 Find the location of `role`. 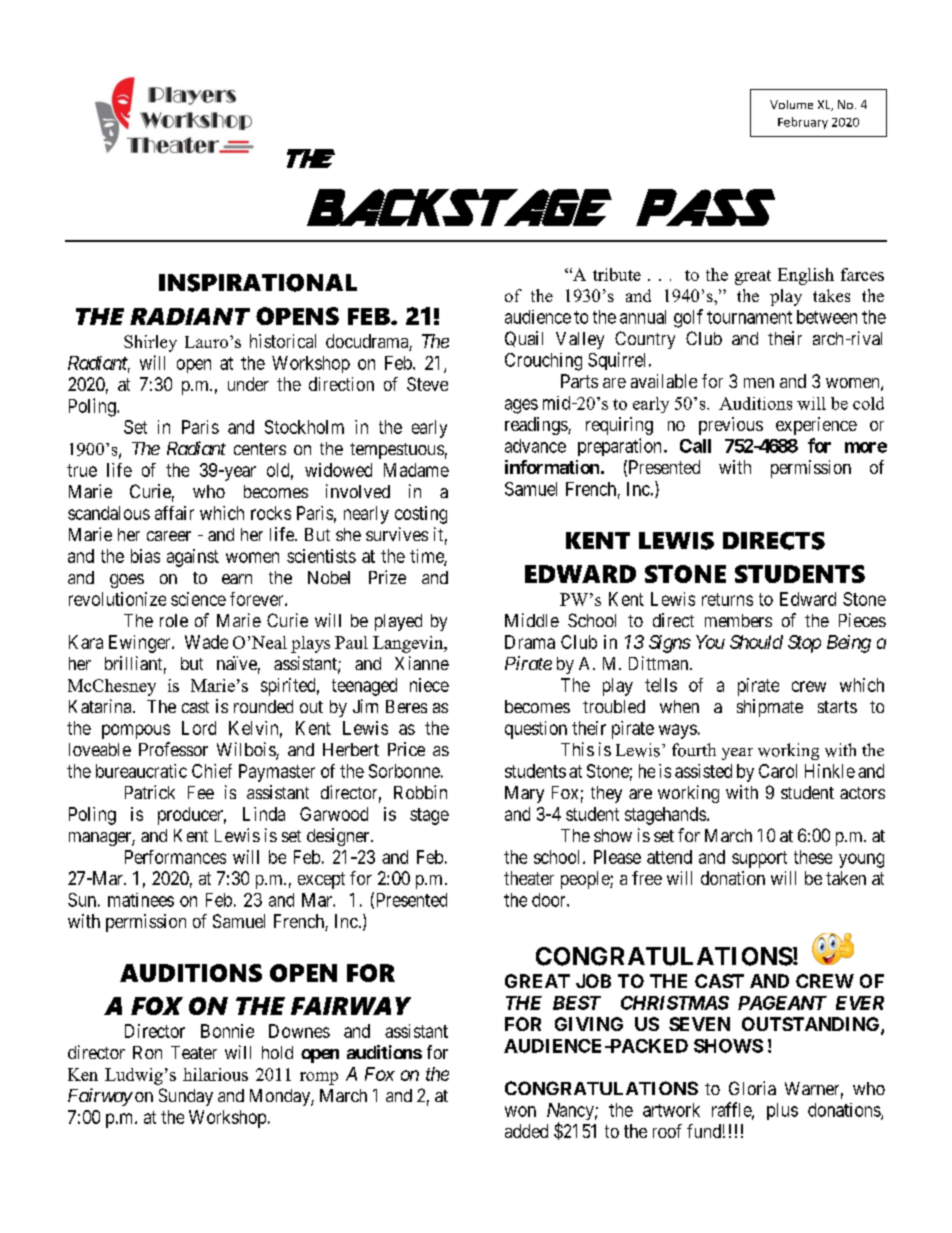

role is located at coordinates (174, 620).
